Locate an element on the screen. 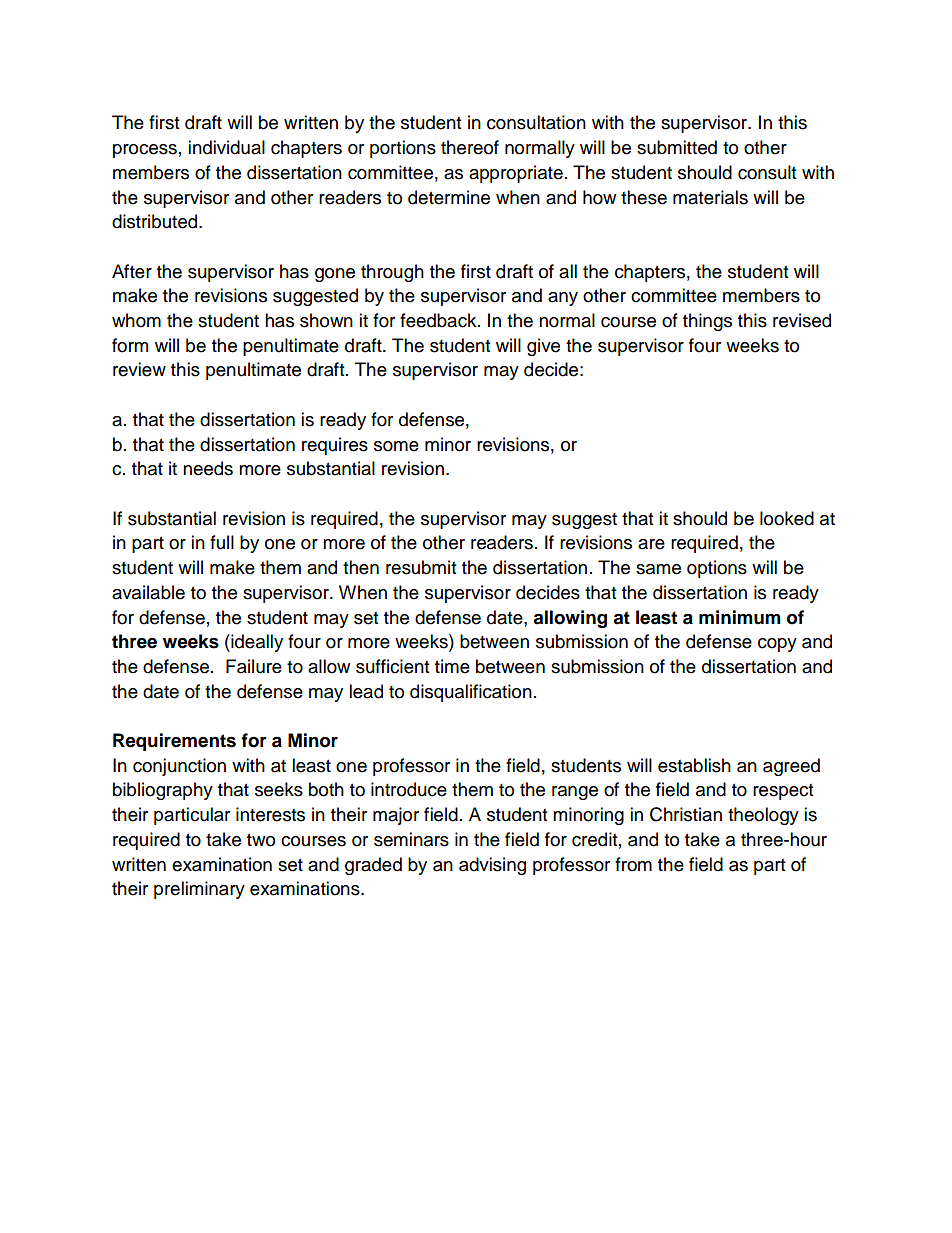  advising is located at coordinates (492, 866).
